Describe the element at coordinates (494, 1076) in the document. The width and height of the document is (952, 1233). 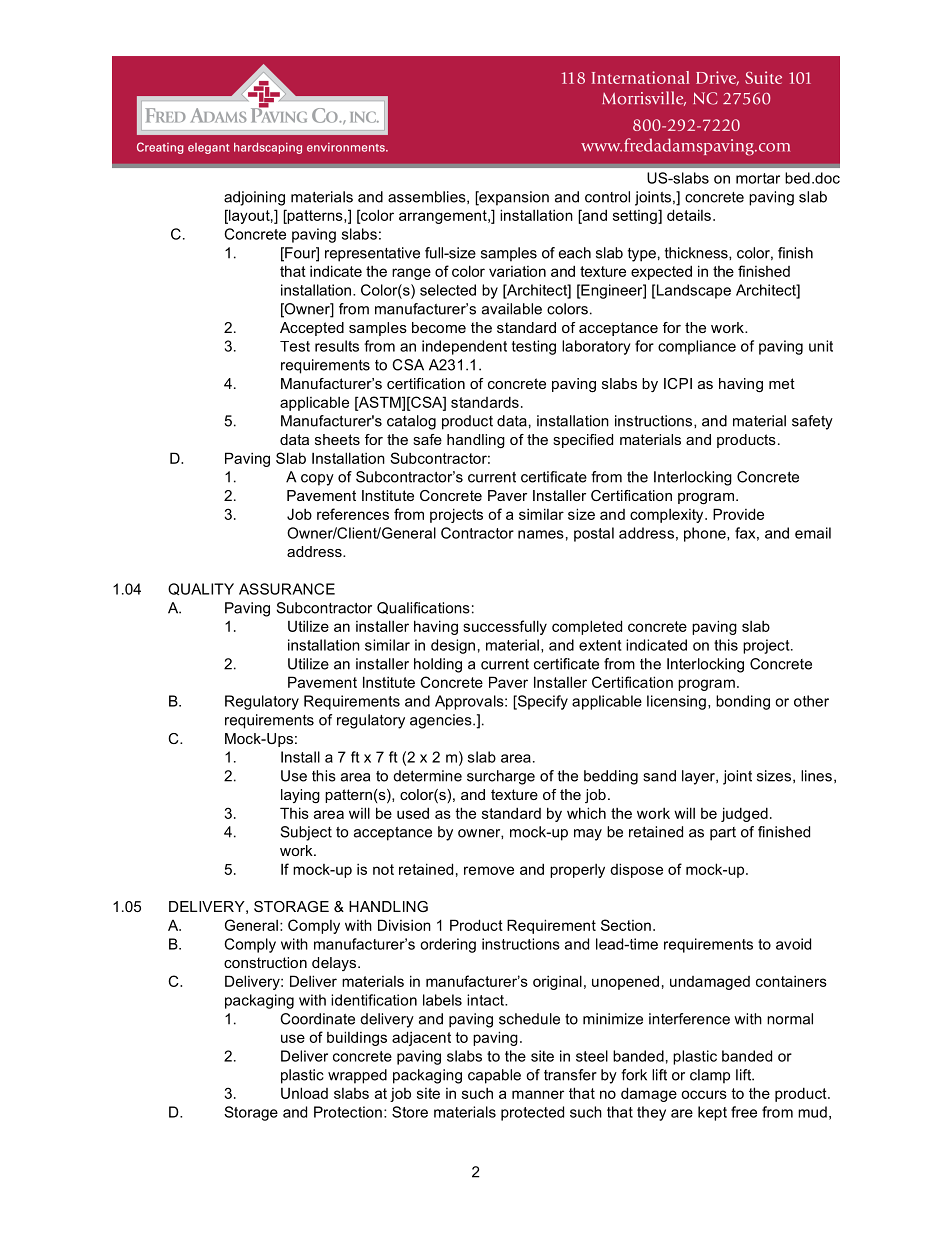
I see `capable` at that location.
